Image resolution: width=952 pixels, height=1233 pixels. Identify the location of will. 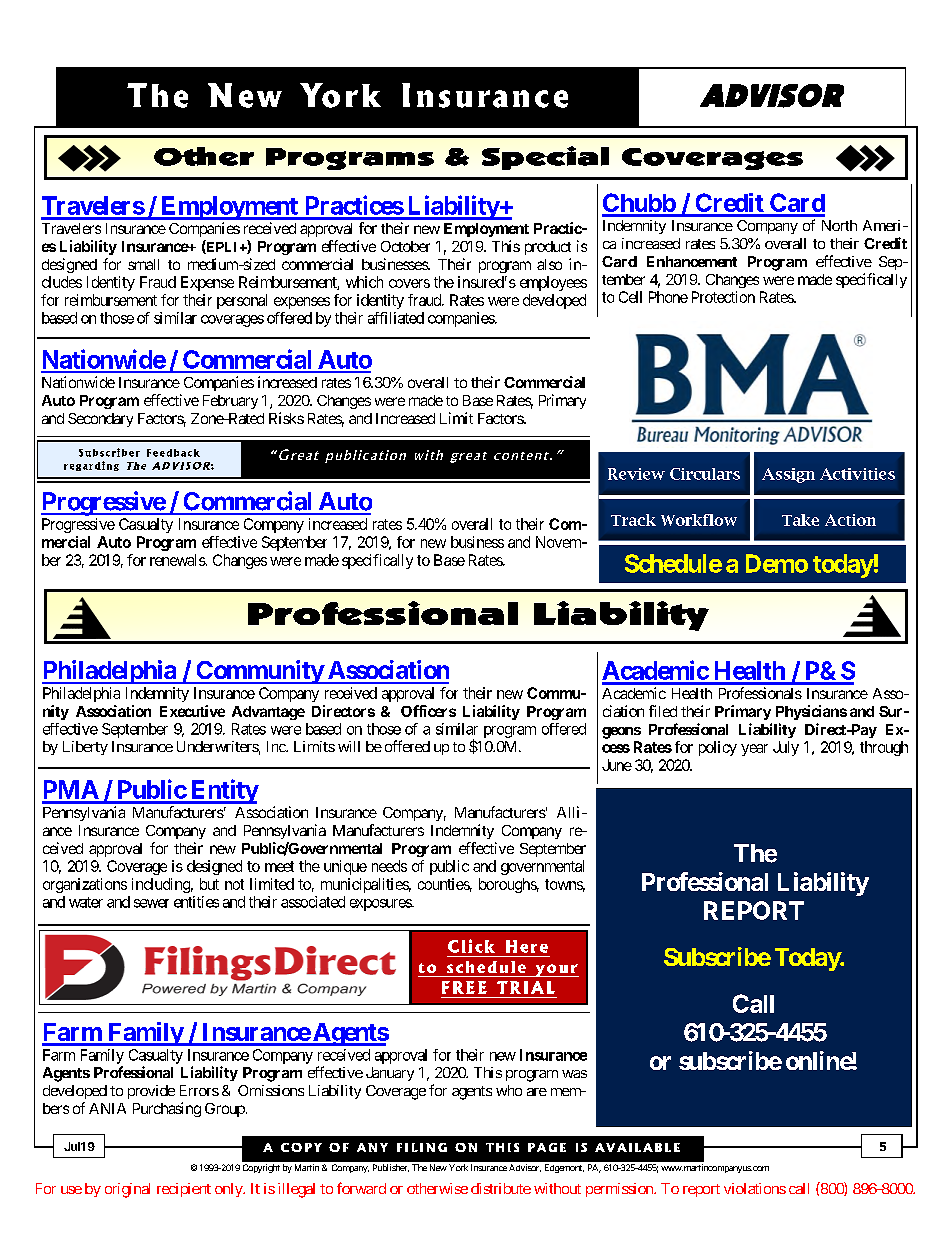
(349, 746).
